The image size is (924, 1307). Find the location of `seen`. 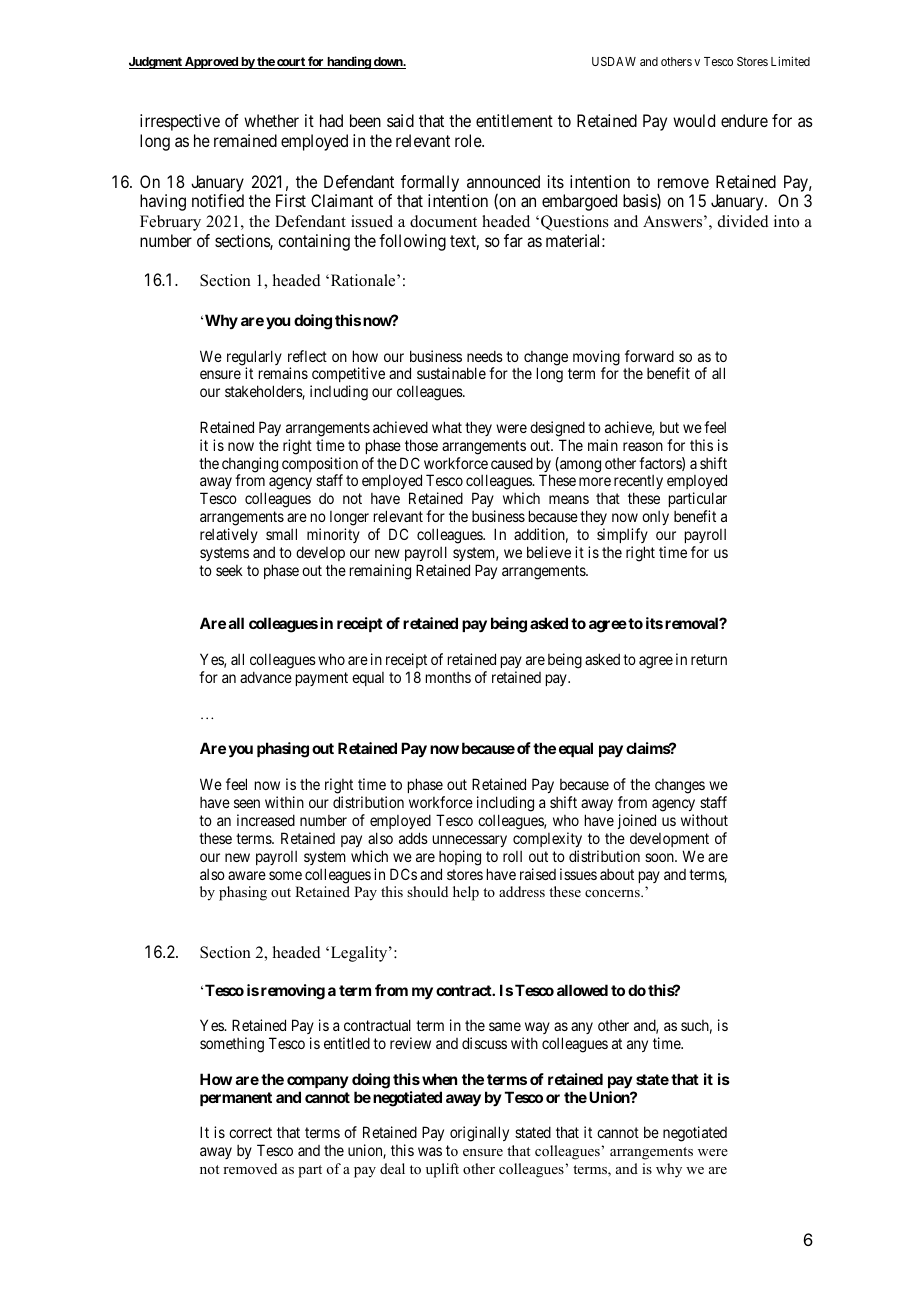

seen is located at coordinates (247, 803).
